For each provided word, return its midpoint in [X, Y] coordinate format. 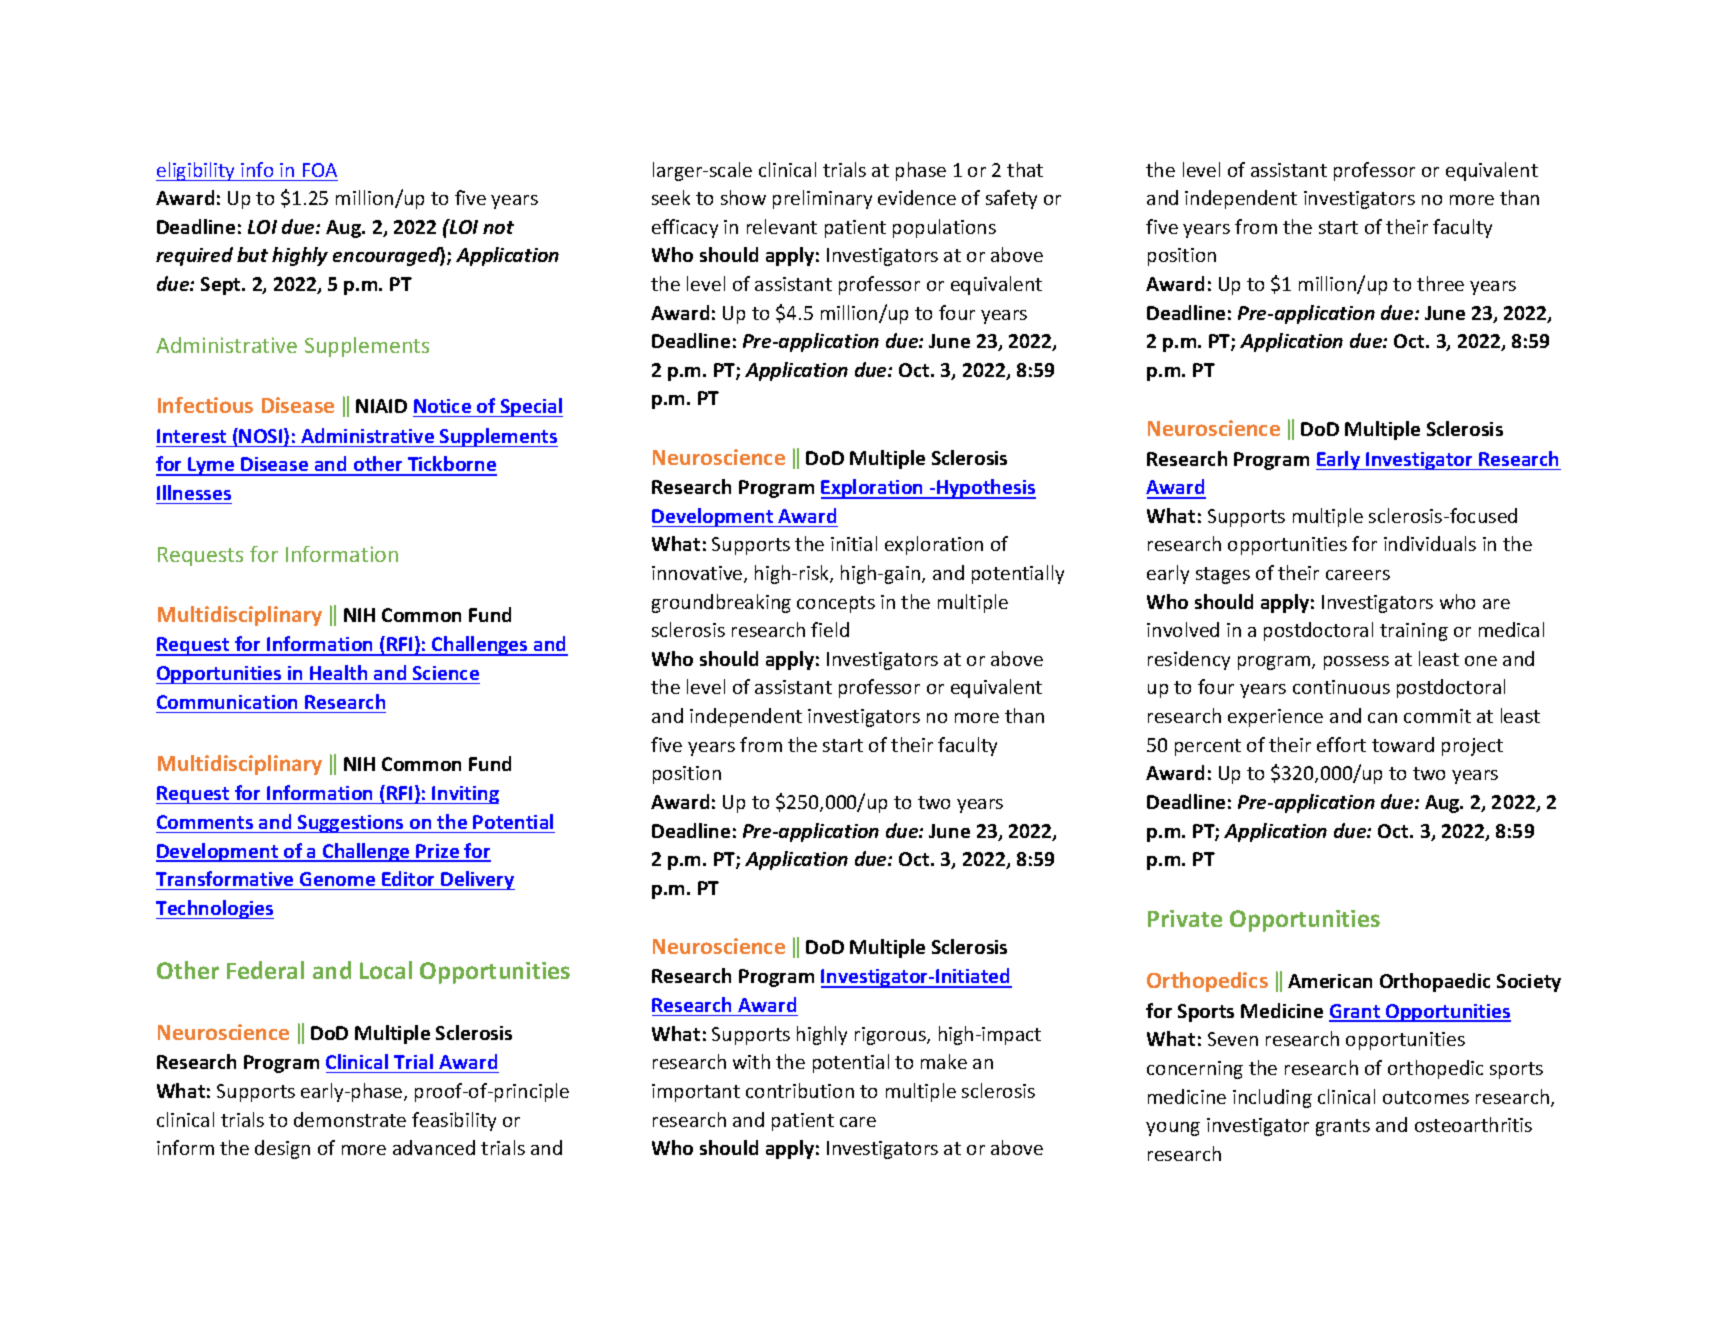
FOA [320, 170]
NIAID [381, 406]
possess [1356, 663]
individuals [1430, 543]
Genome [337, 879]
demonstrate [350, 1119]
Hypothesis [985, 489]
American [1330, 981]
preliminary [822, 199]
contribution [800, 1090]
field [830, 629]
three [1440, 283]
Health [338, 672]
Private [1185, 918]
